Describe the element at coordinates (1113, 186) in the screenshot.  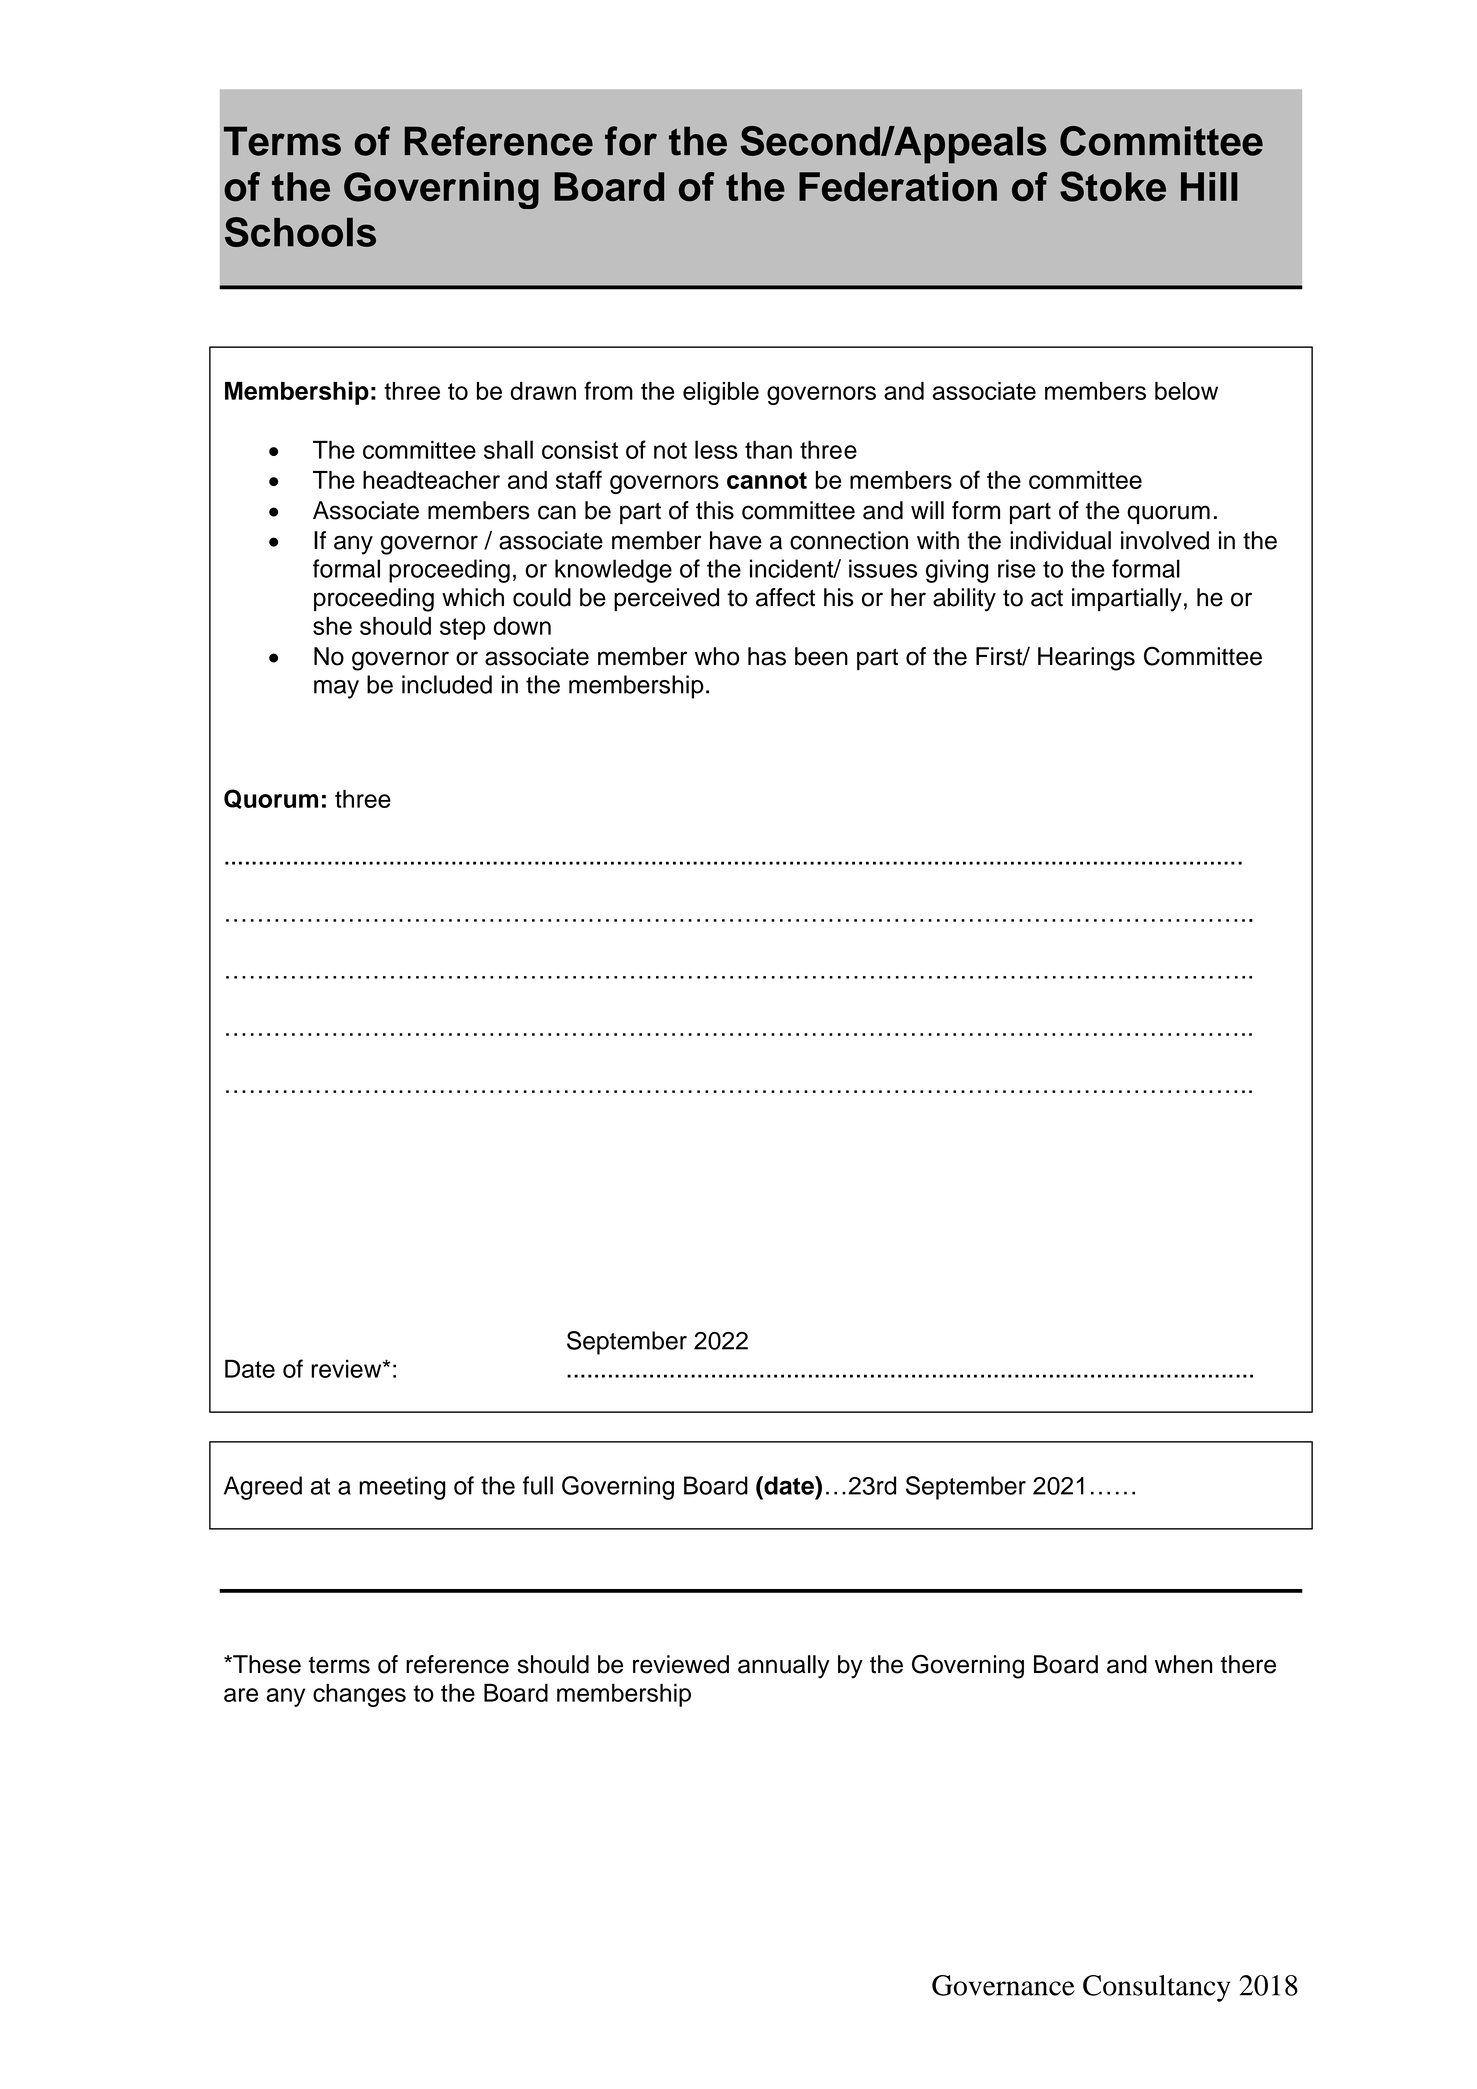
I see `Stoke` at that location.
